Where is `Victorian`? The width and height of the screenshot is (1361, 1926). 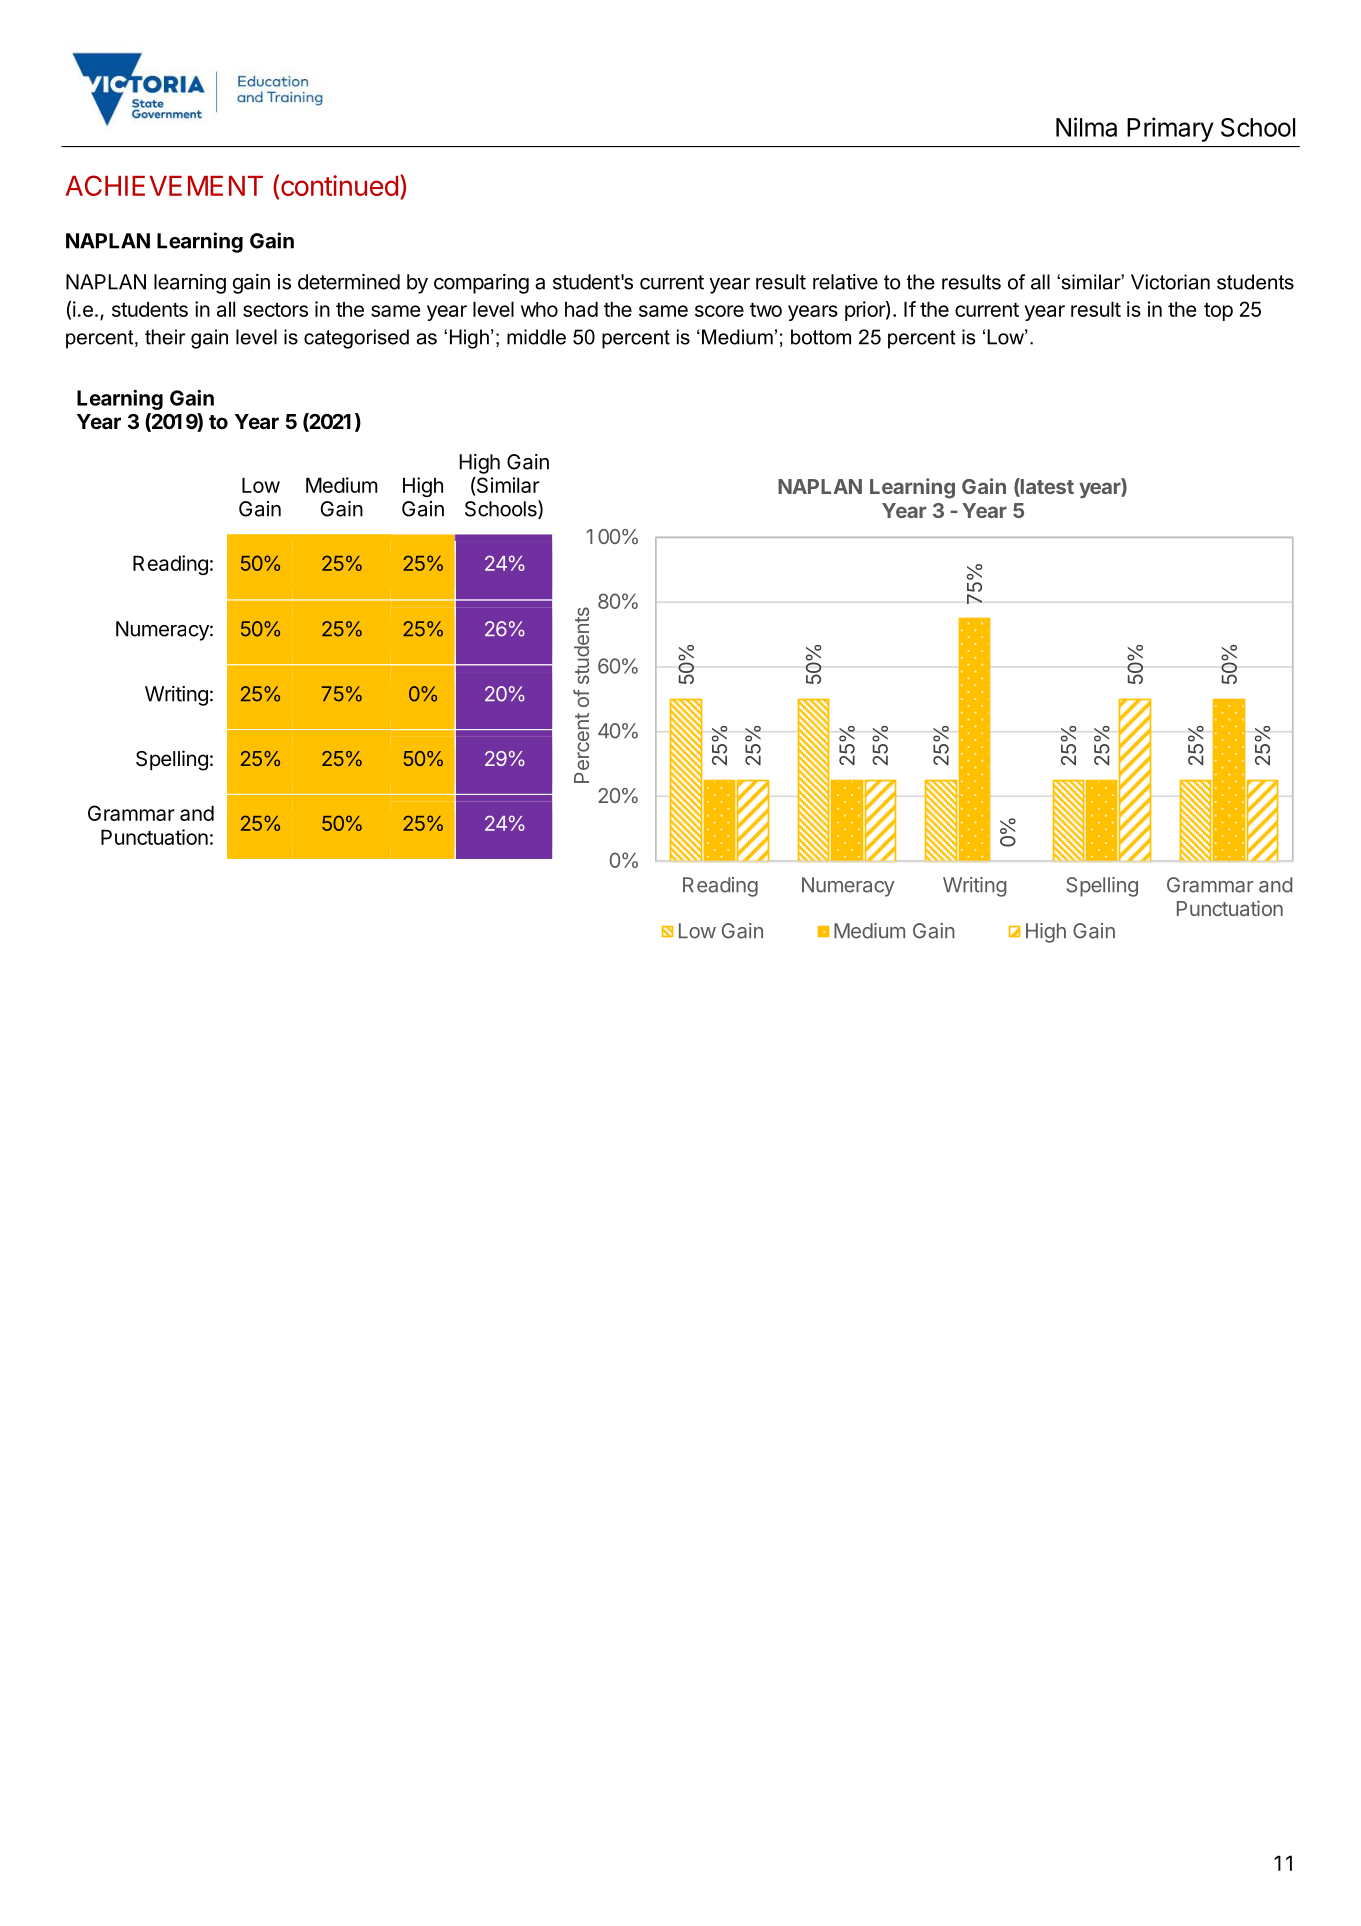
Victorian is located at coordinates (1170, 282).
